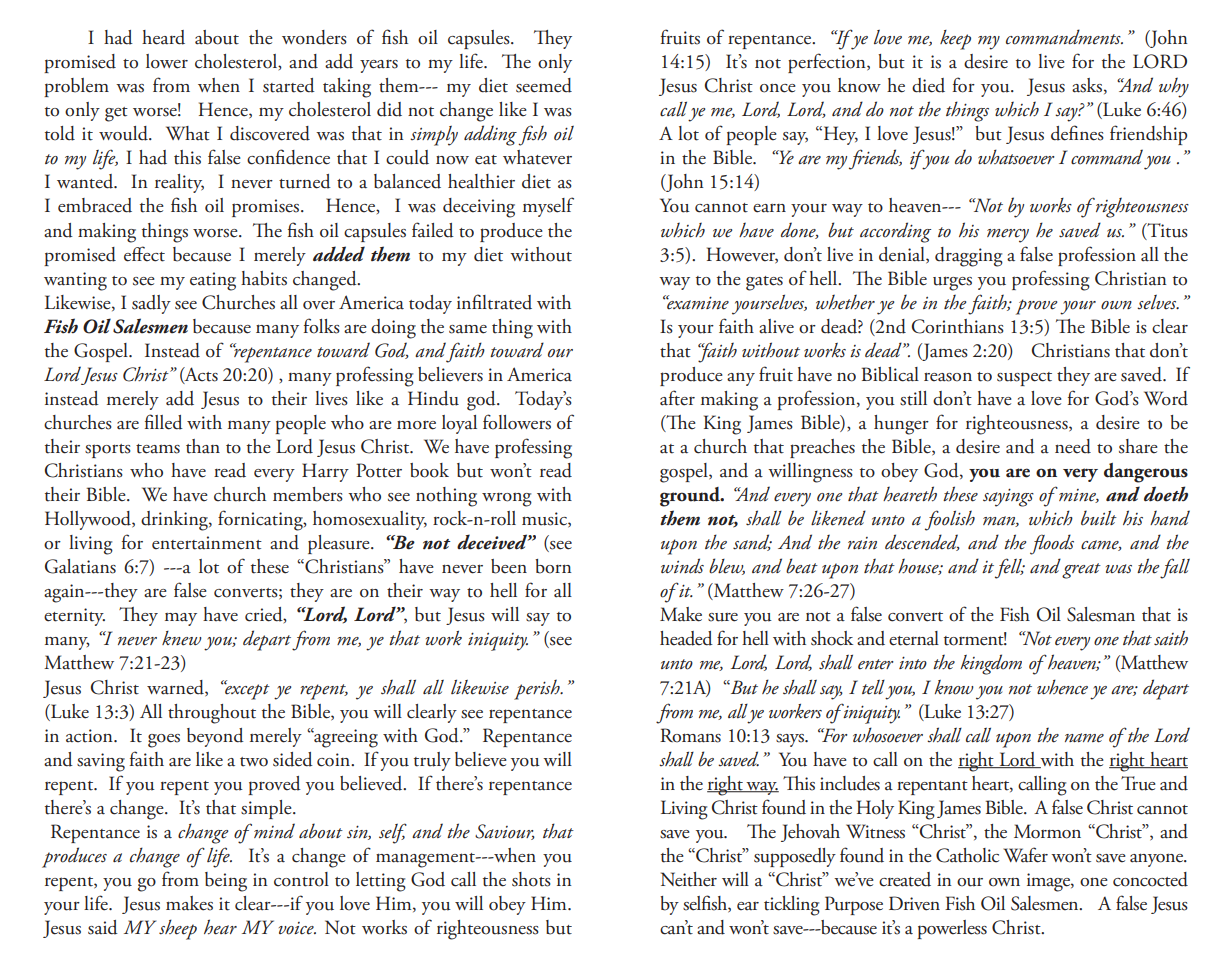 This page has width=1232, height=968. I want to click on seemed, so click(544, 85).
